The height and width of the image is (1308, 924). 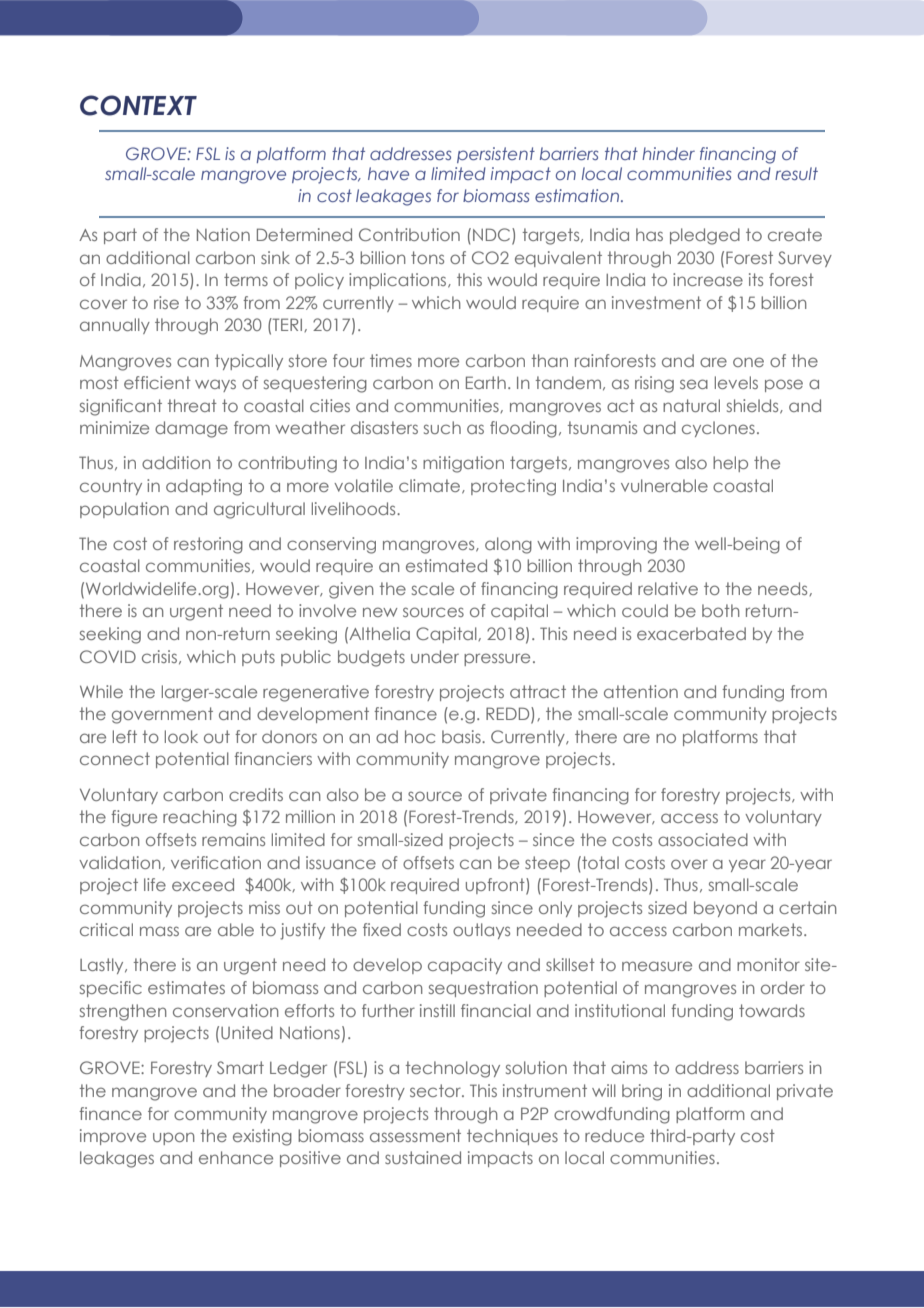 I want to click on hinder, so click(x=668, y=153).
